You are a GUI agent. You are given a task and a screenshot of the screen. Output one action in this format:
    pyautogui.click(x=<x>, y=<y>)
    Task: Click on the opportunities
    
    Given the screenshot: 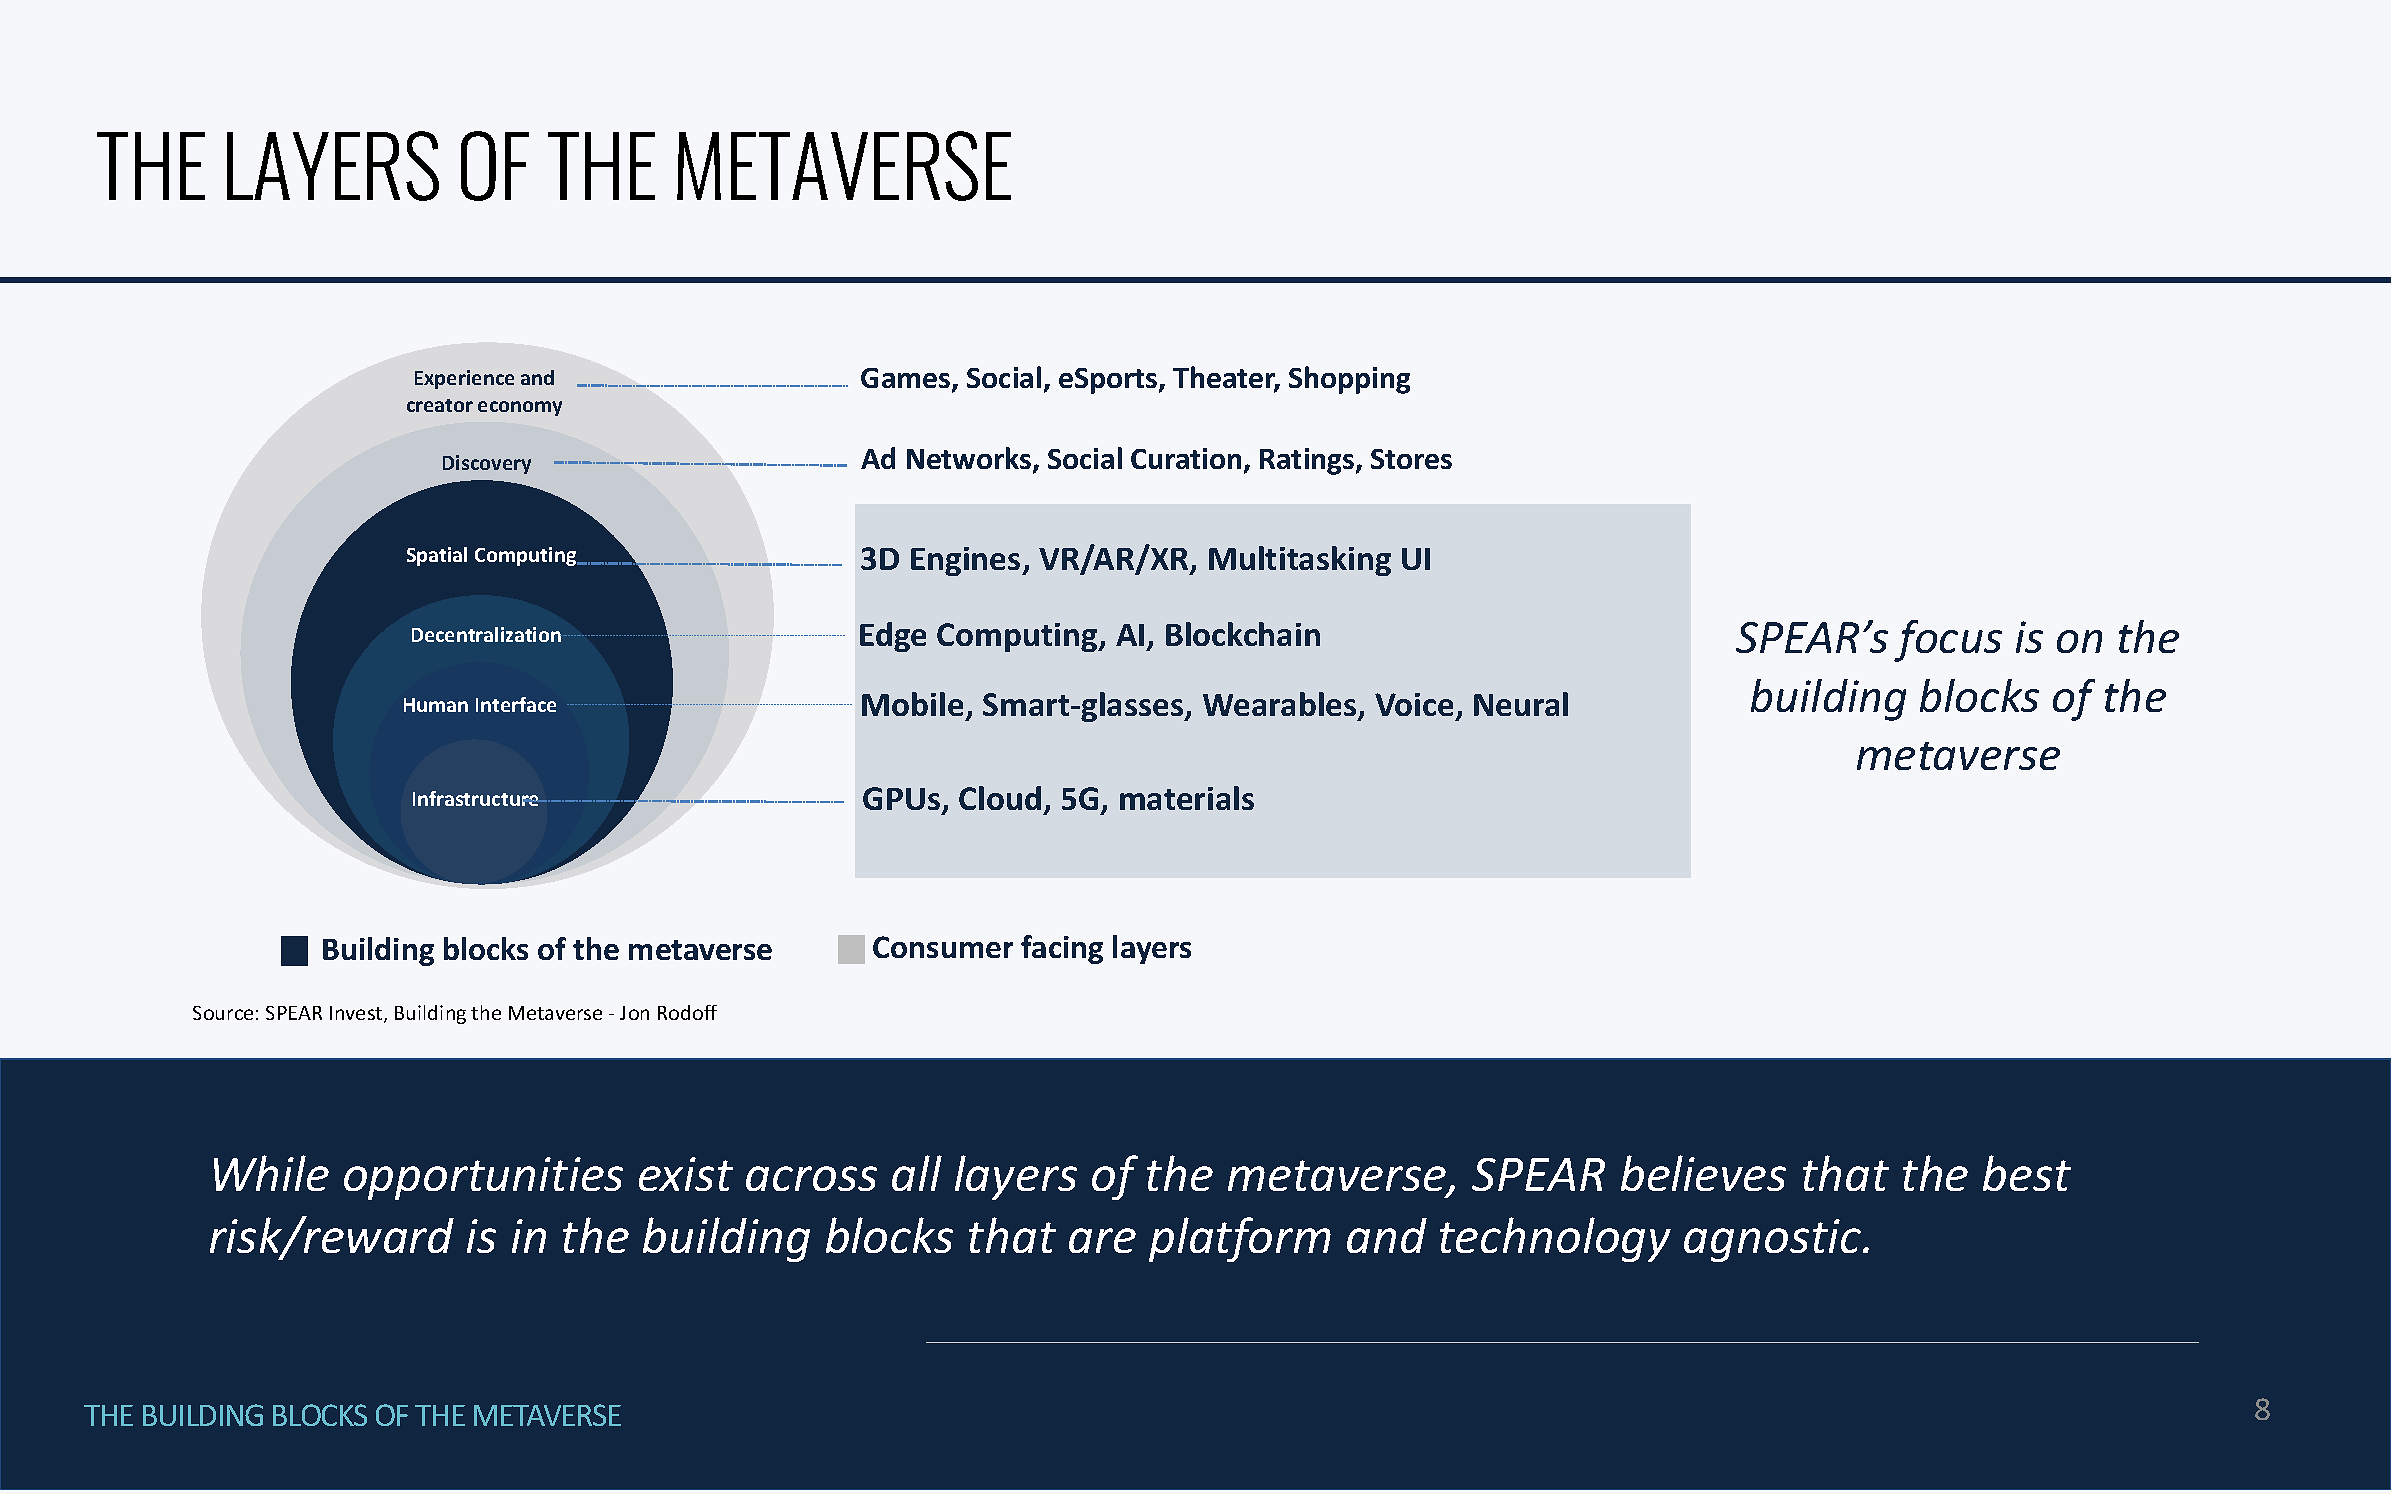 What is the action you would take?
    pyautogui.click(x=483, y=1178)
